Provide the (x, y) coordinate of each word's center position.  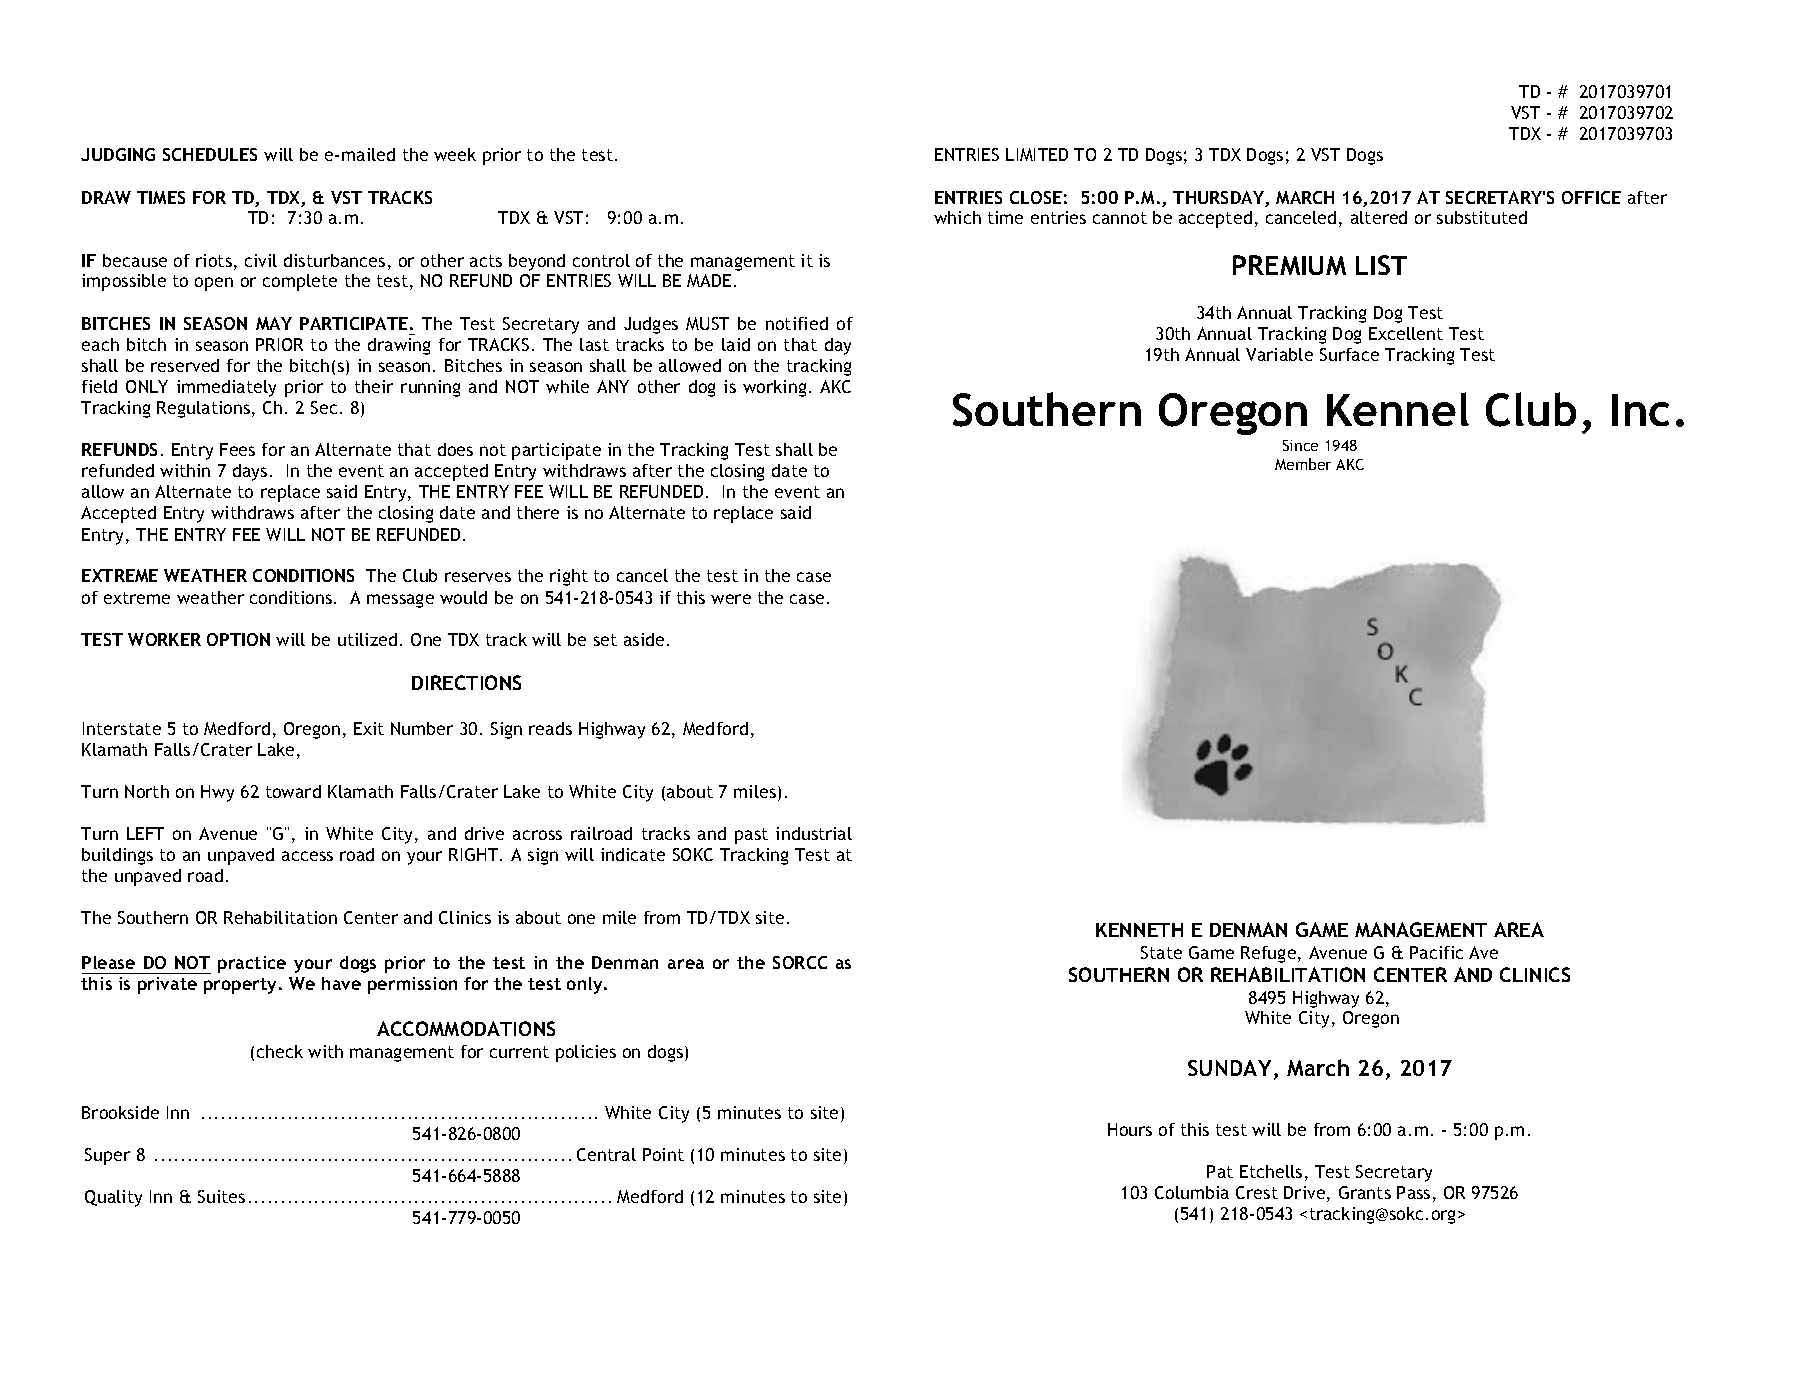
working (774, 388)
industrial (814, 833)
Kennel (1398, 409)
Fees (237, 449)
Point (663, 1154)
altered (1379, 217)
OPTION (238, 639)
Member (1303, 464)
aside (644, 639)
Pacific (1436, 952)
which (957, 217)
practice (252, 964)
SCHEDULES (210, 154)
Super (107, 1156)
